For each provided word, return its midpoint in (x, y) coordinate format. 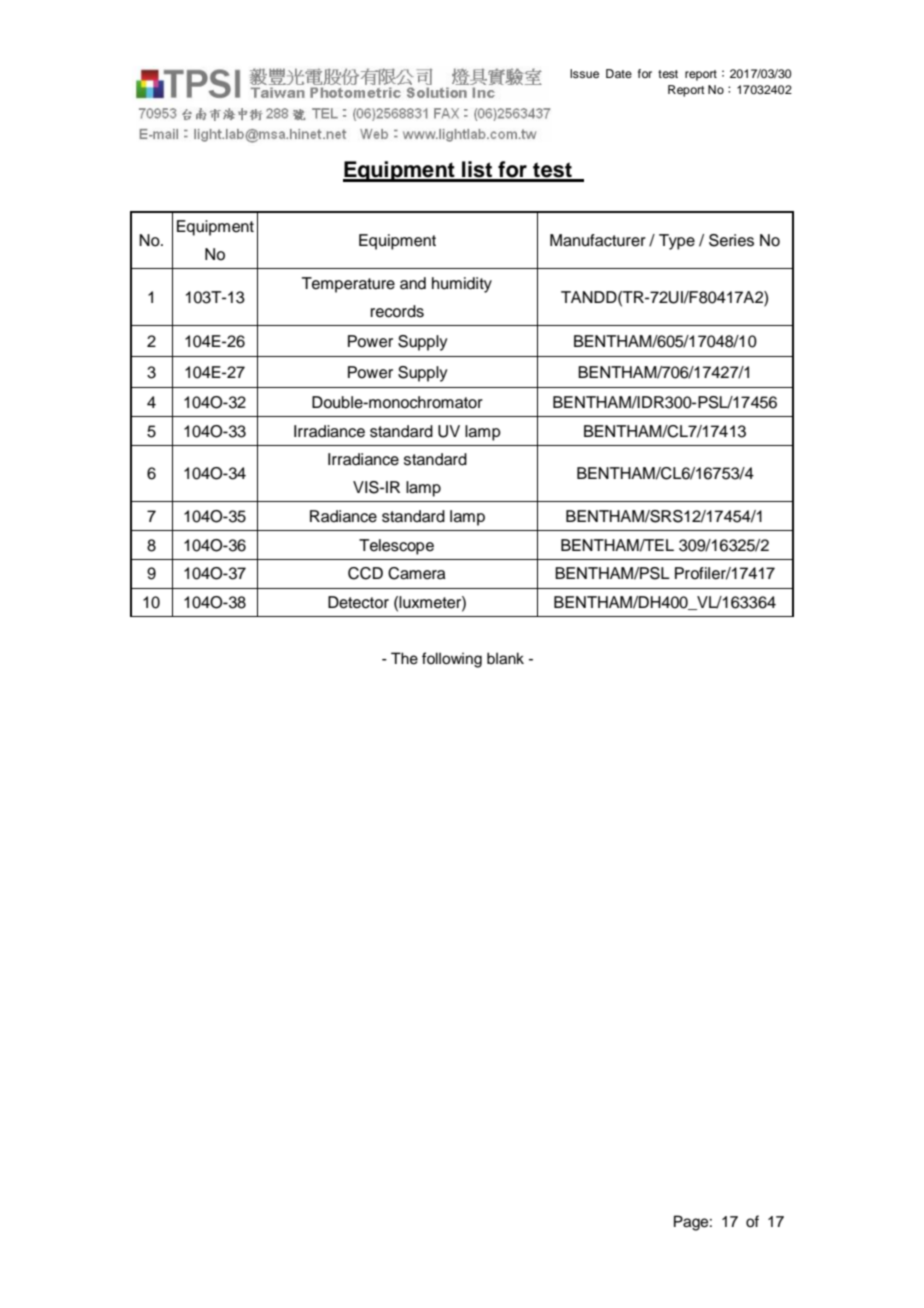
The (404, 658)
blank (505, 658)
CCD (365, 573)
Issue (584, 73)
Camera (417, 573)
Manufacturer (598, 240)
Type (677, 242)
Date (619, 73)
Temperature (348, 285)
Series (731, 240)
